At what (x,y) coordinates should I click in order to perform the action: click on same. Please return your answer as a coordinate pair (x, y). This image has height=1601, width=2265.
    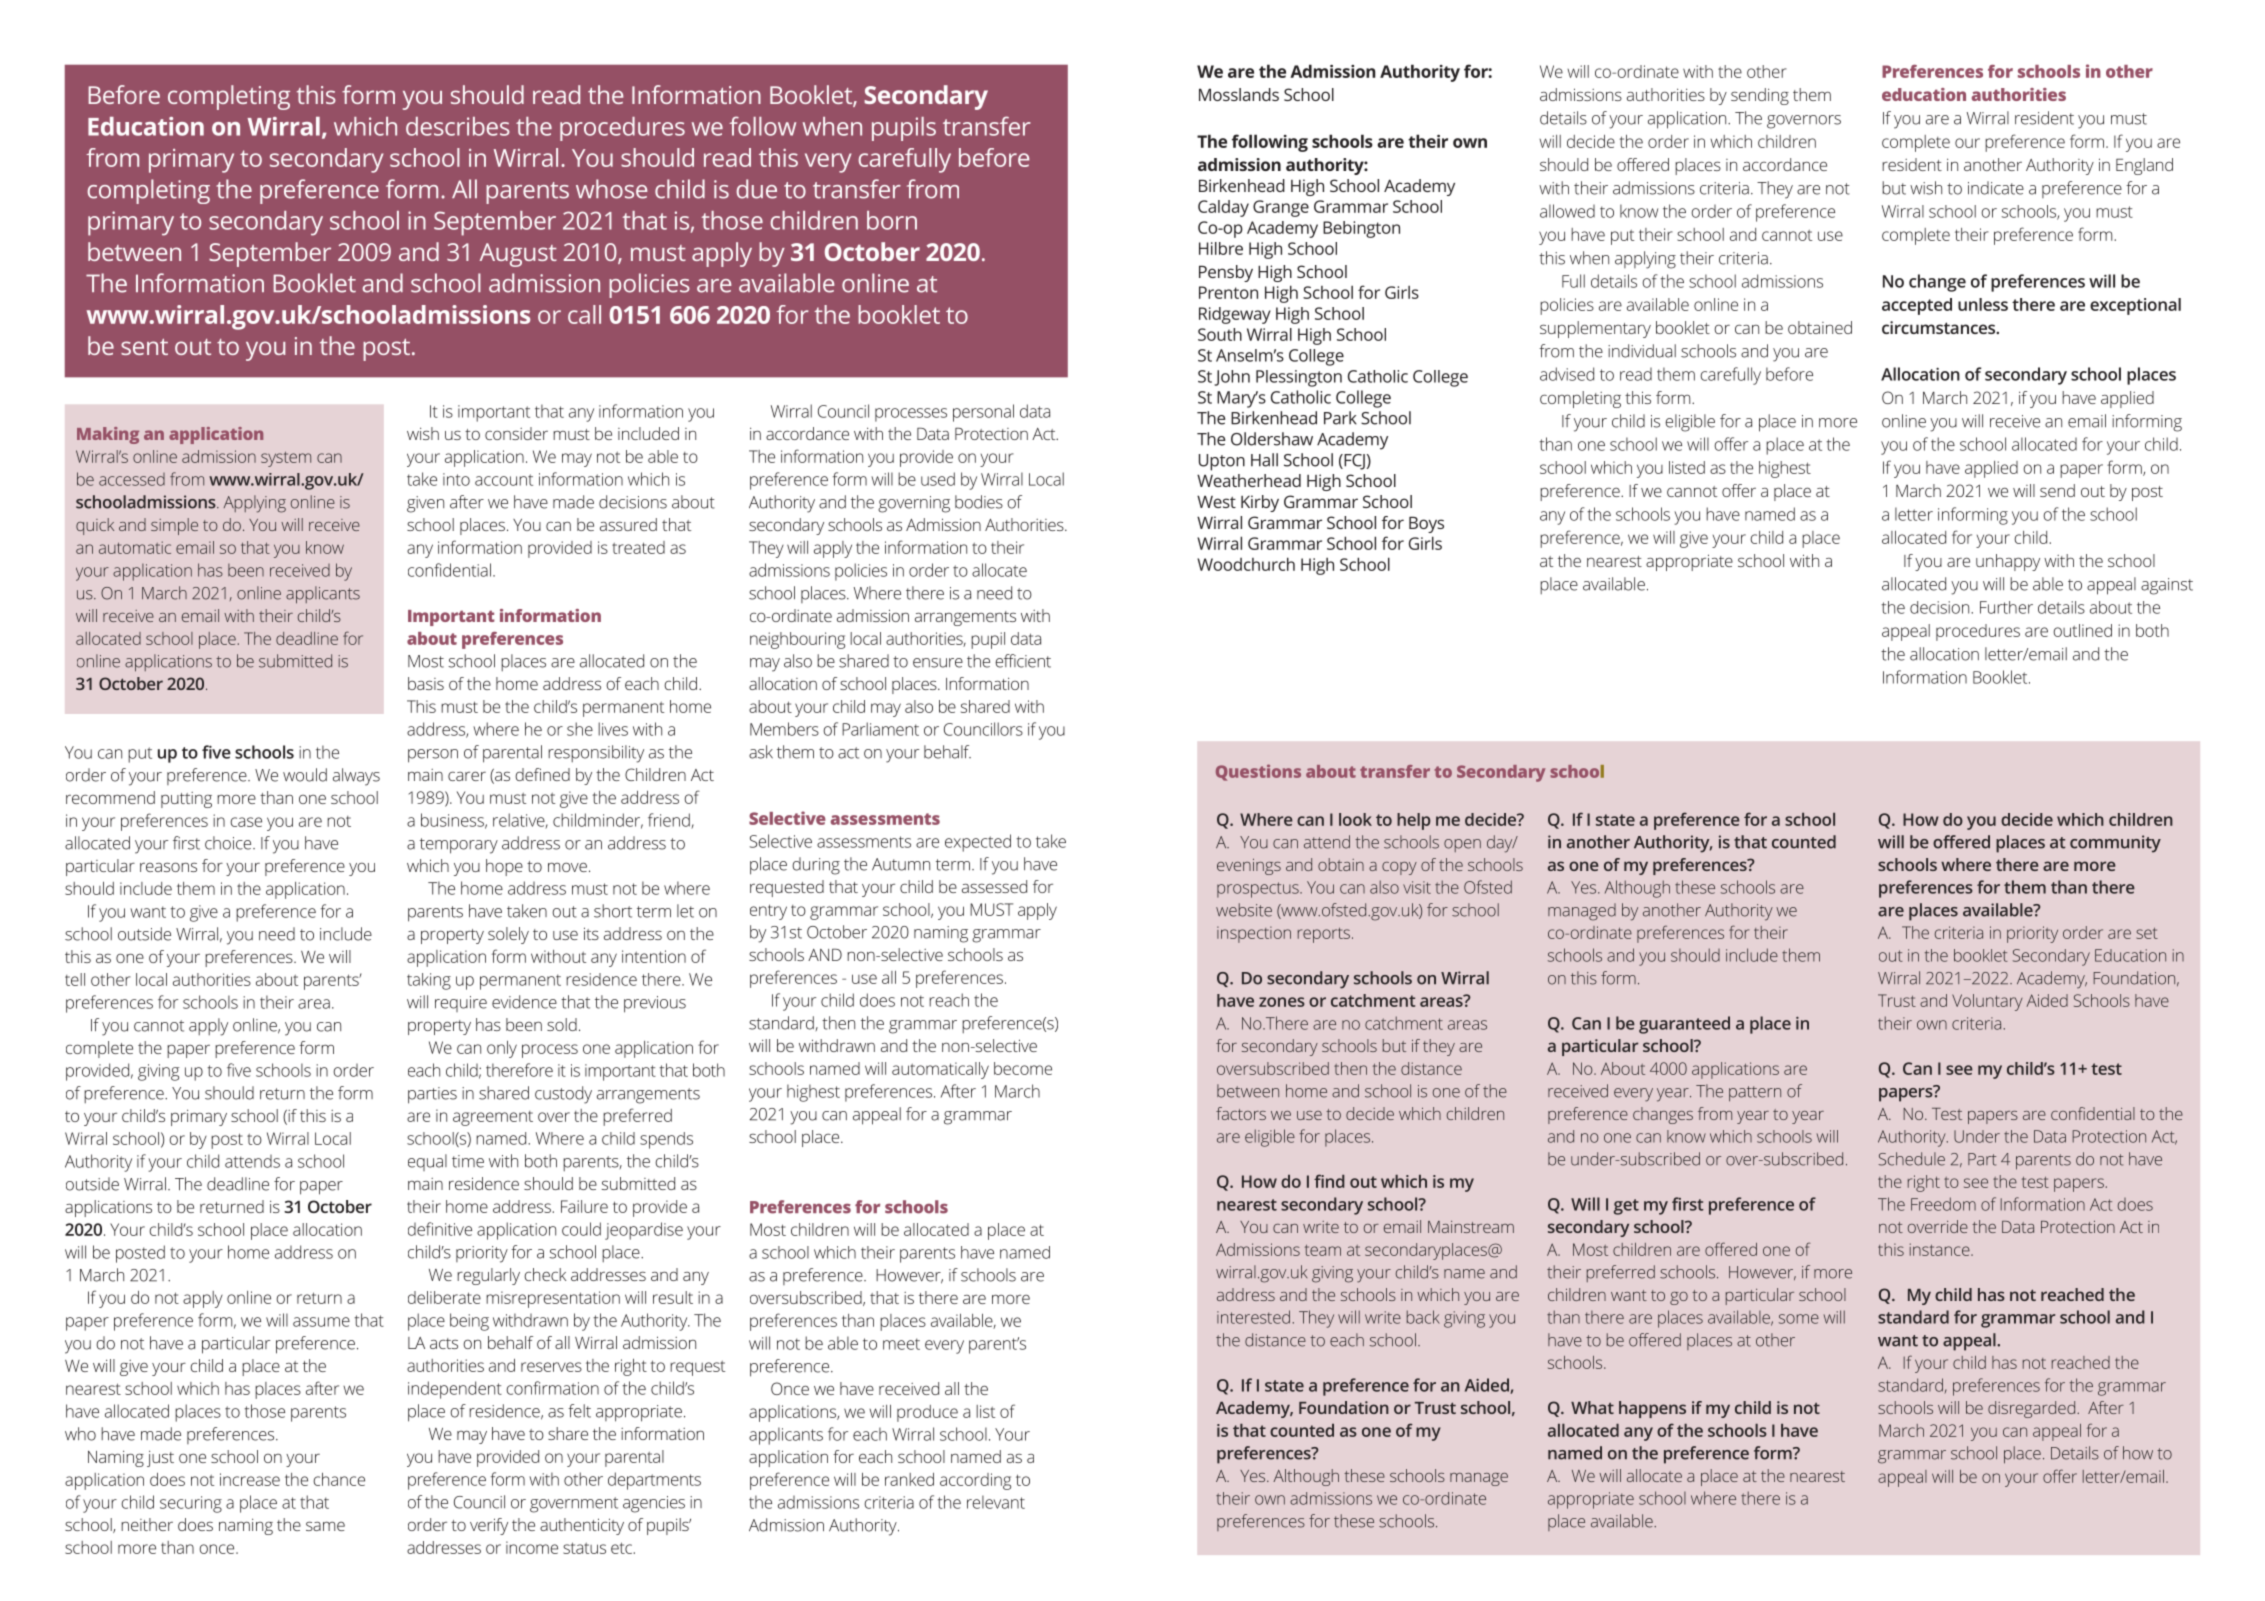
    Looking at the image, I should click on (325, 1526).
